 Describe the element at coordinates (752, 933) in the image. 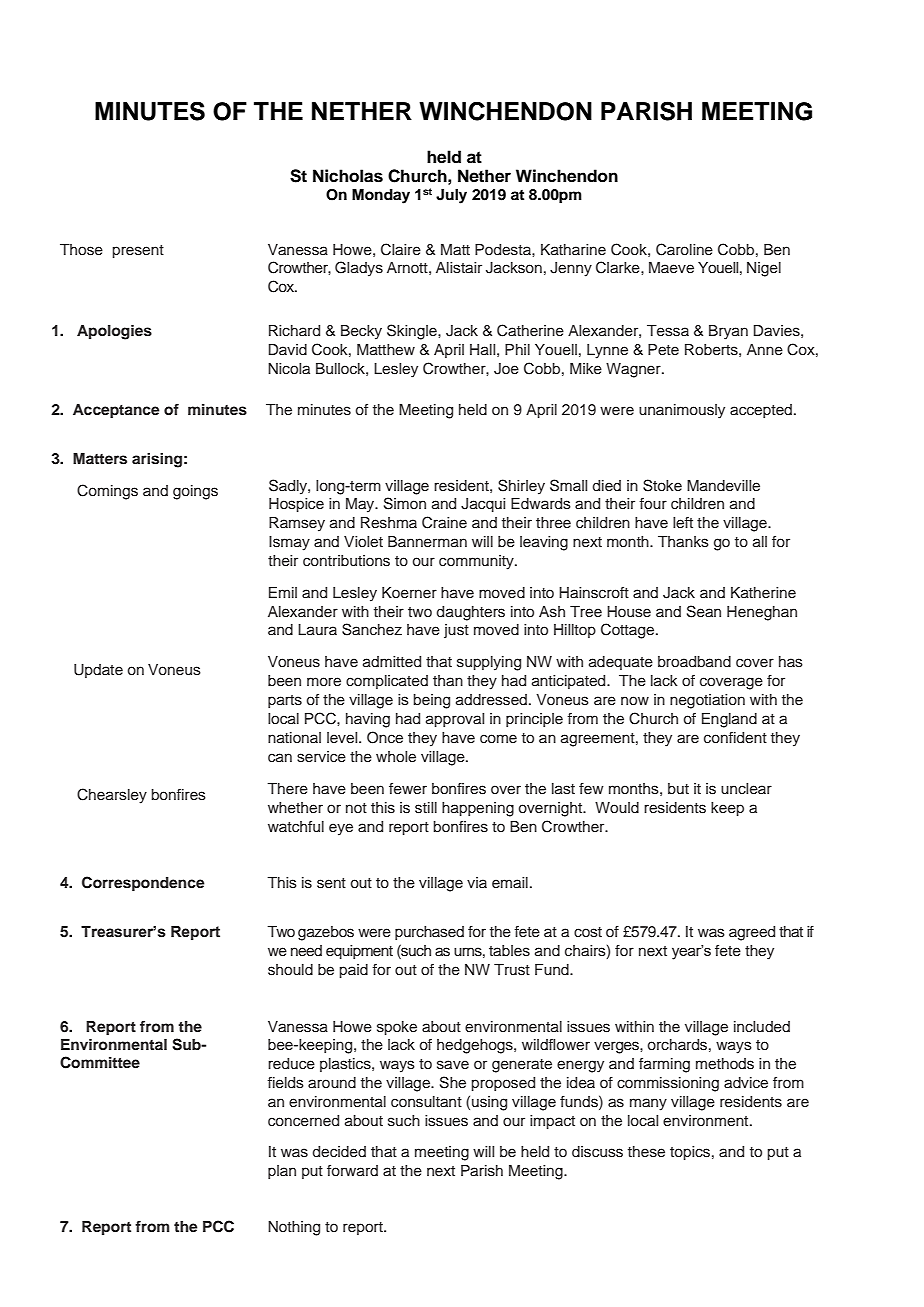

I see `agreed` at that location.
